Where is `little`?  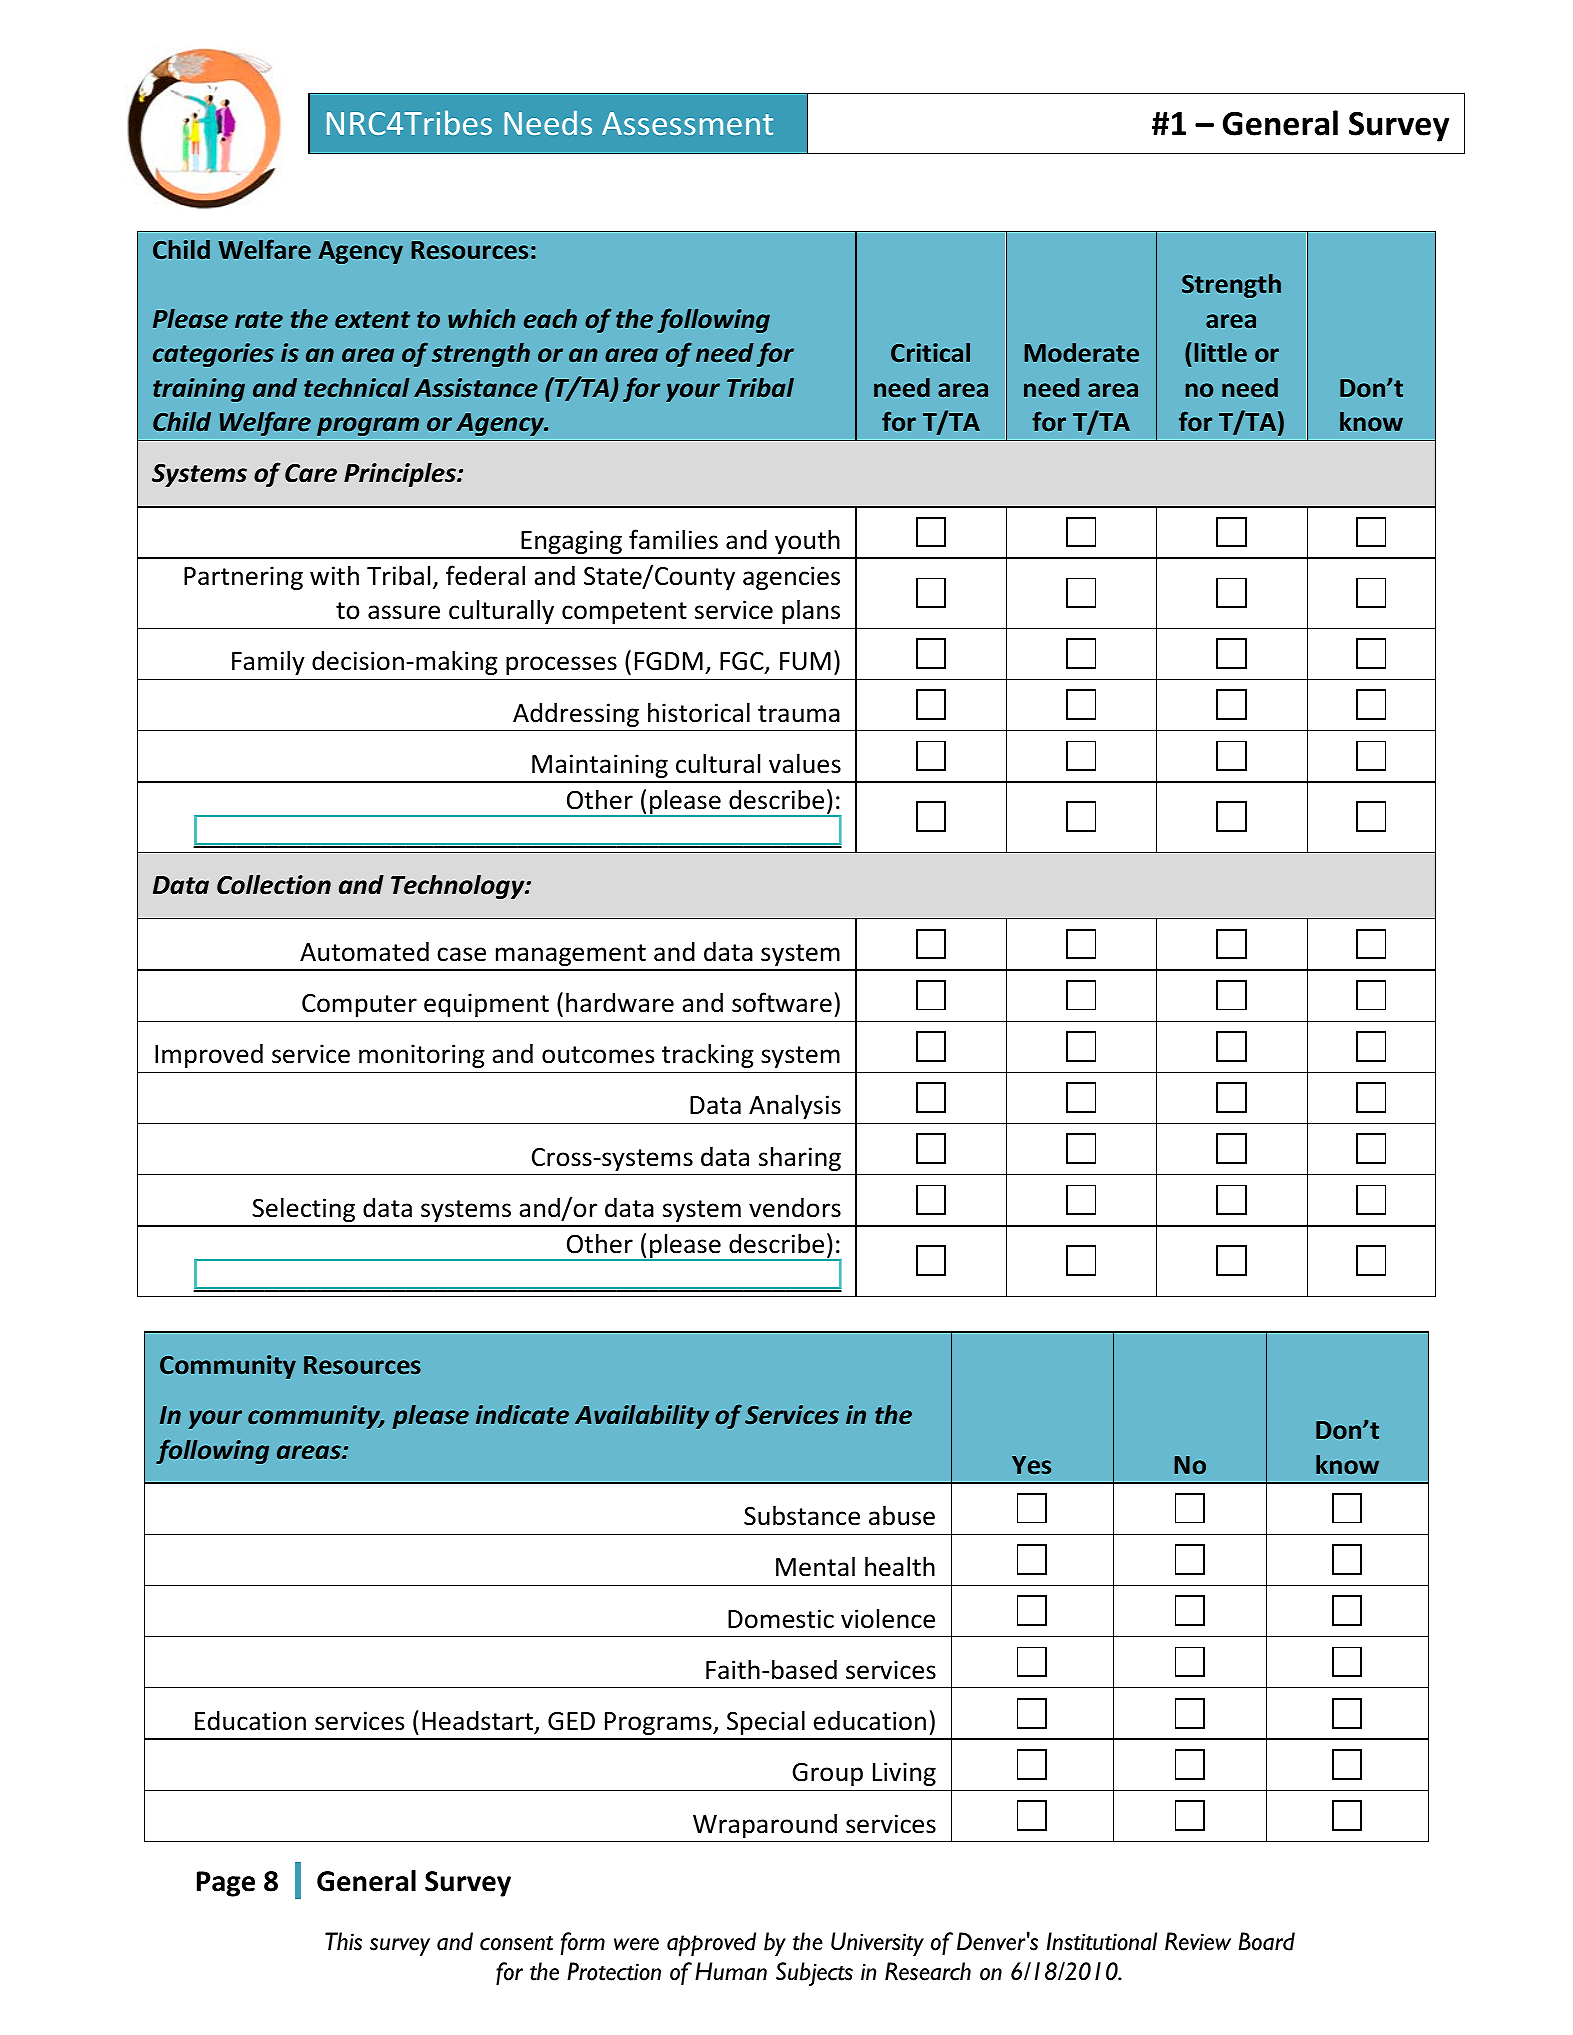 little is located at coordinates (1221, 352).
